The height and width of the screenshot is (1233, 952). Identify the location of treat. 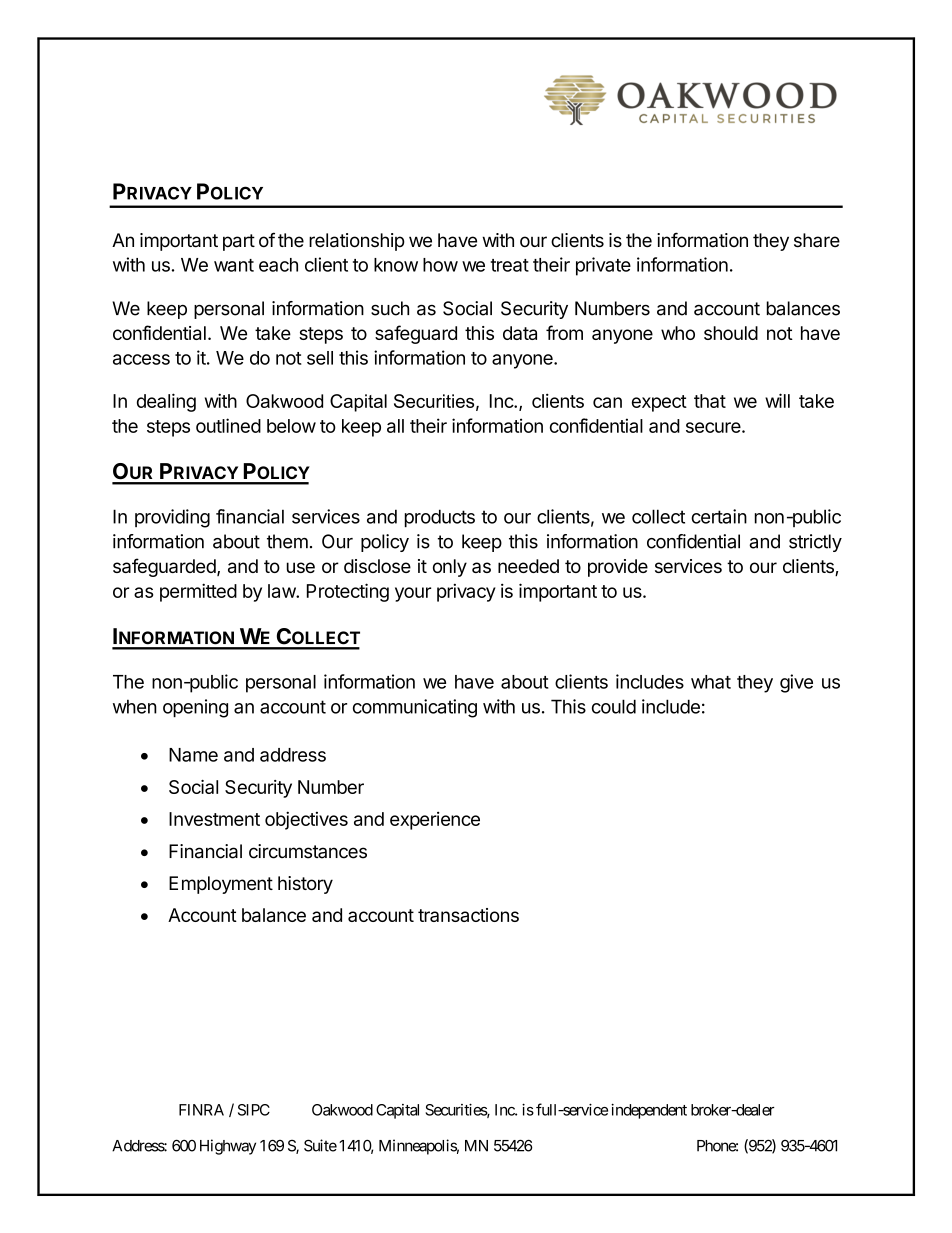
(510, 265).
